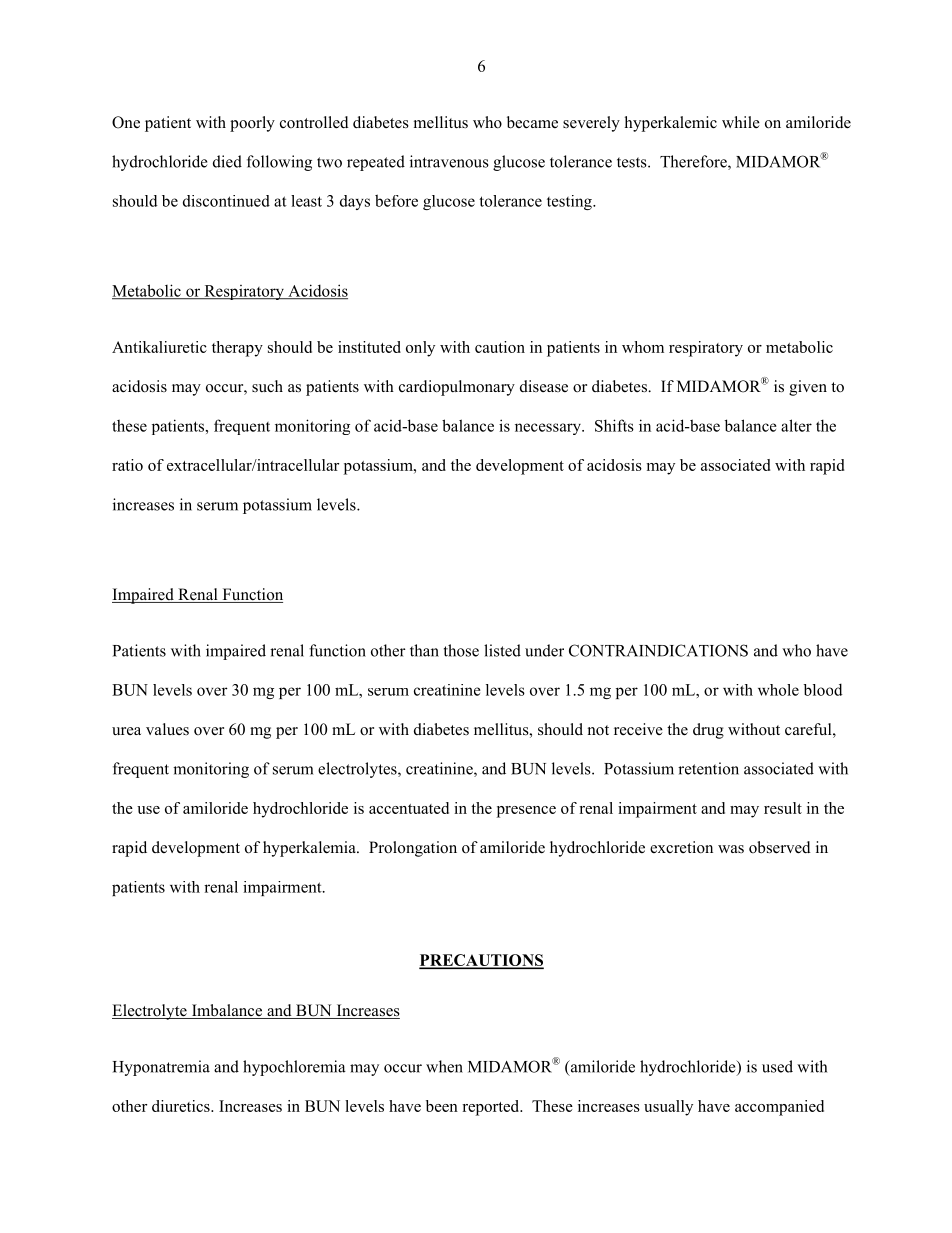 This screenshot has width=952, height=1233. I want to click on when, so click(444, 1066).
